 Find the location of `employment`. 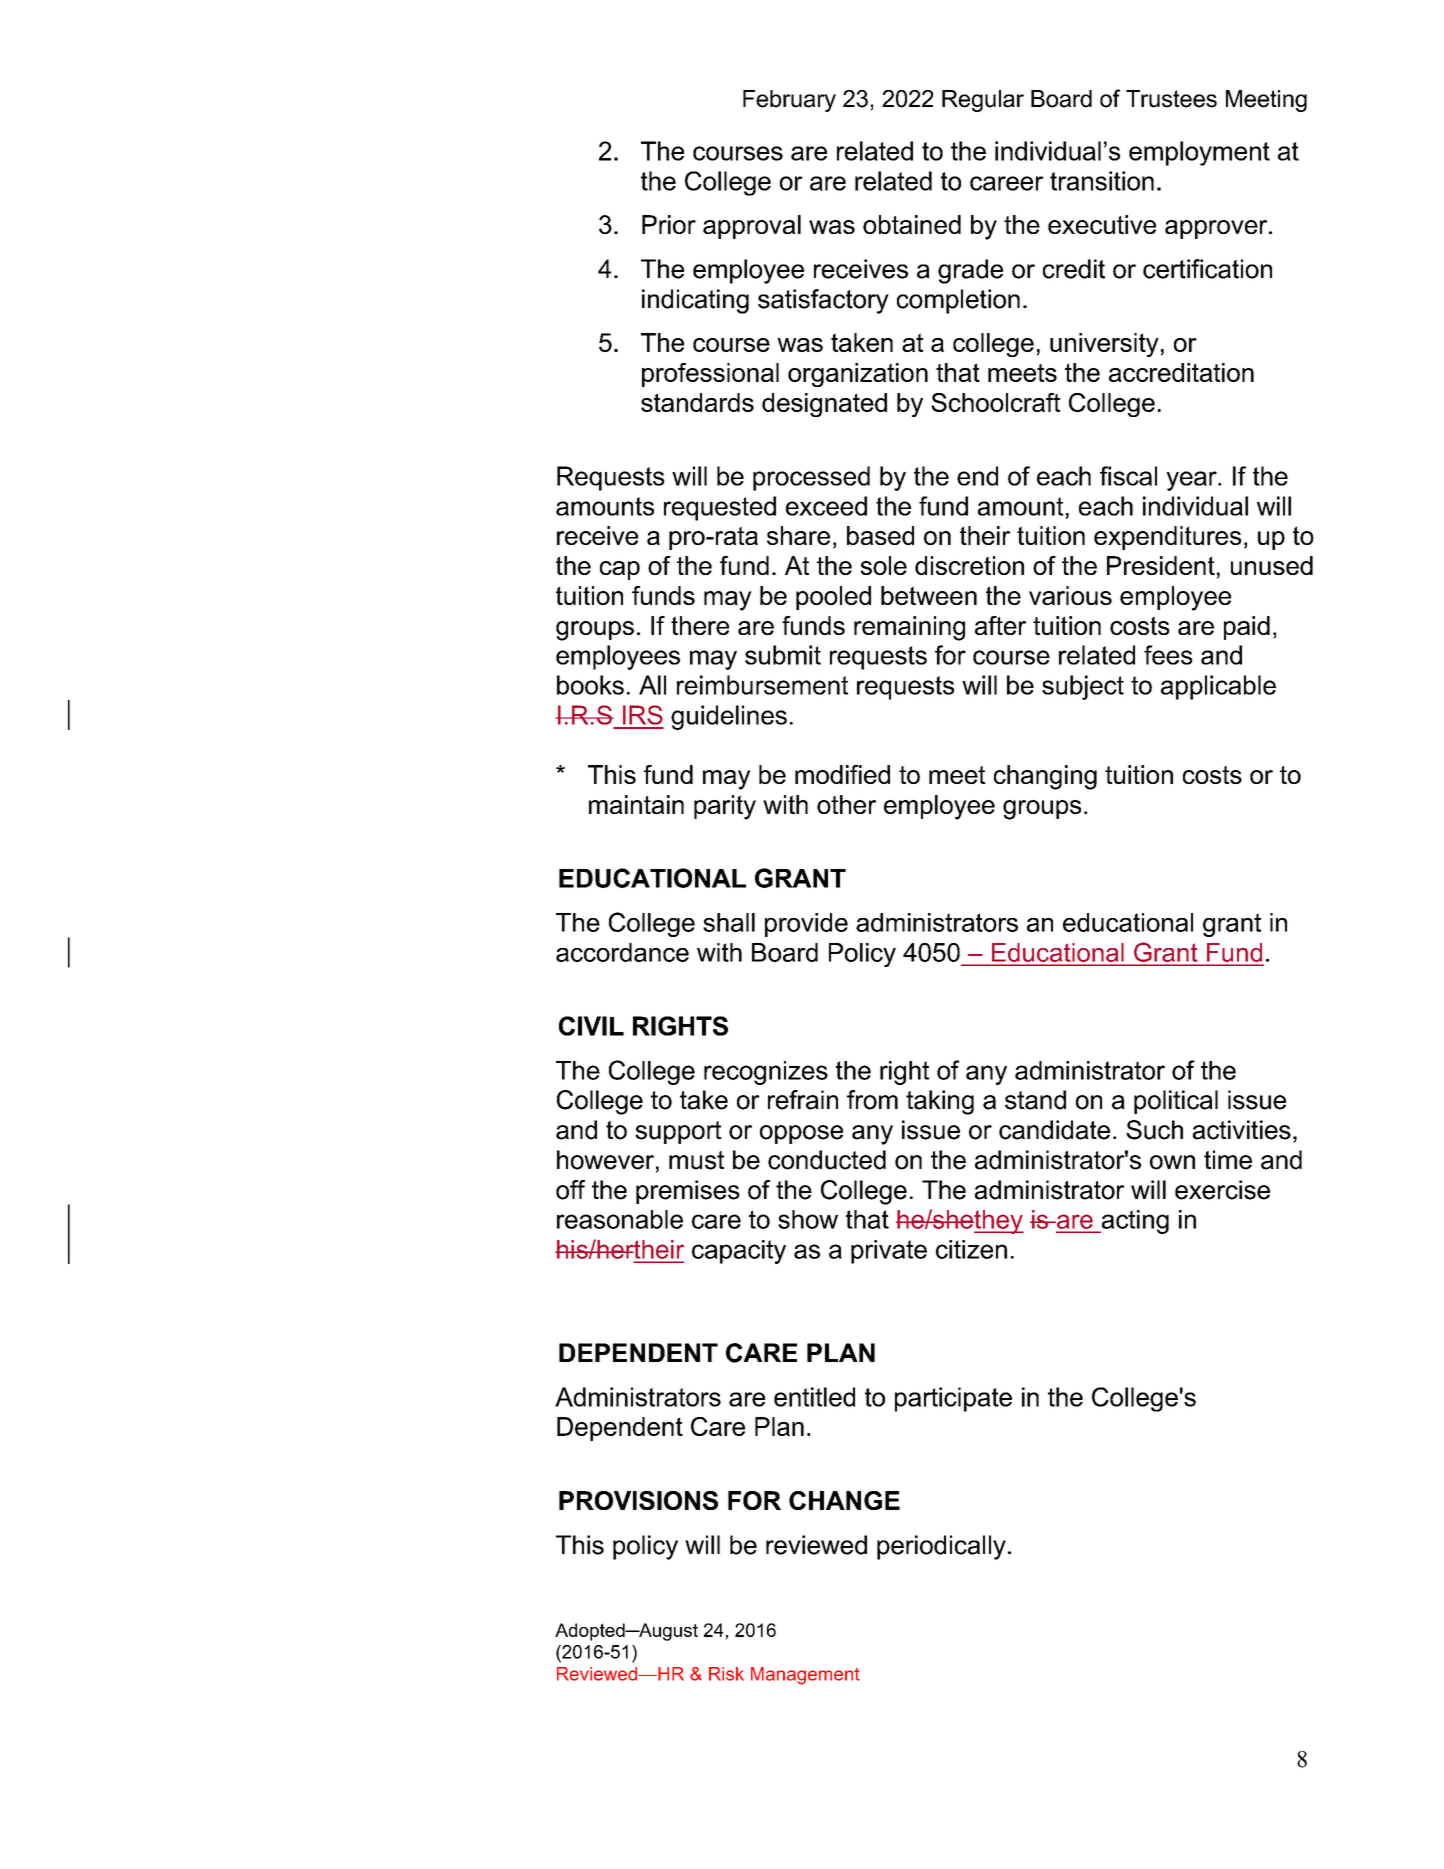

employment is located at coordinates (1199, 153).
